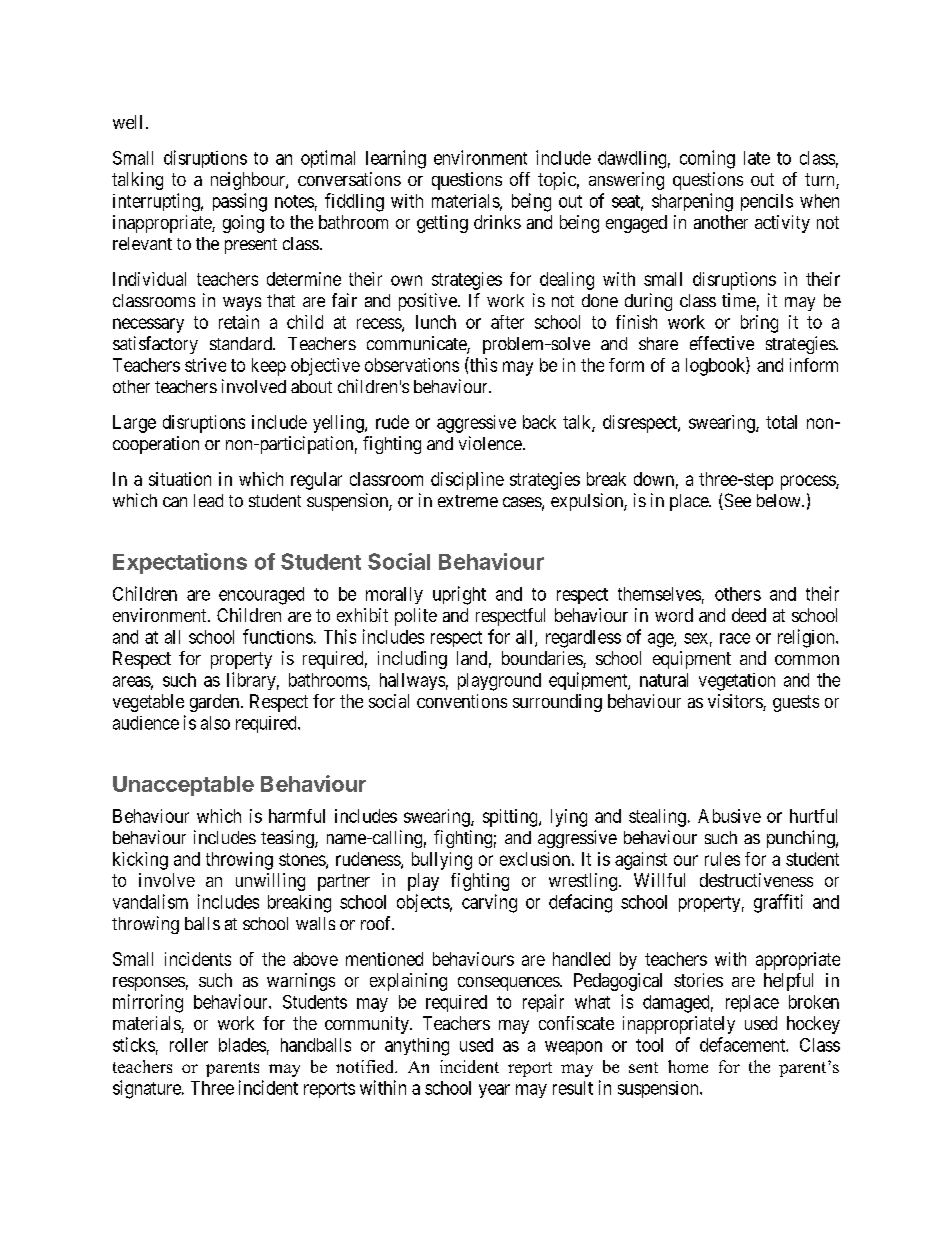 The width and height of the screenshot is (952, 1233). Describe the element at coordinates (520, 179) in the screenshot. I see `off` at that location.
